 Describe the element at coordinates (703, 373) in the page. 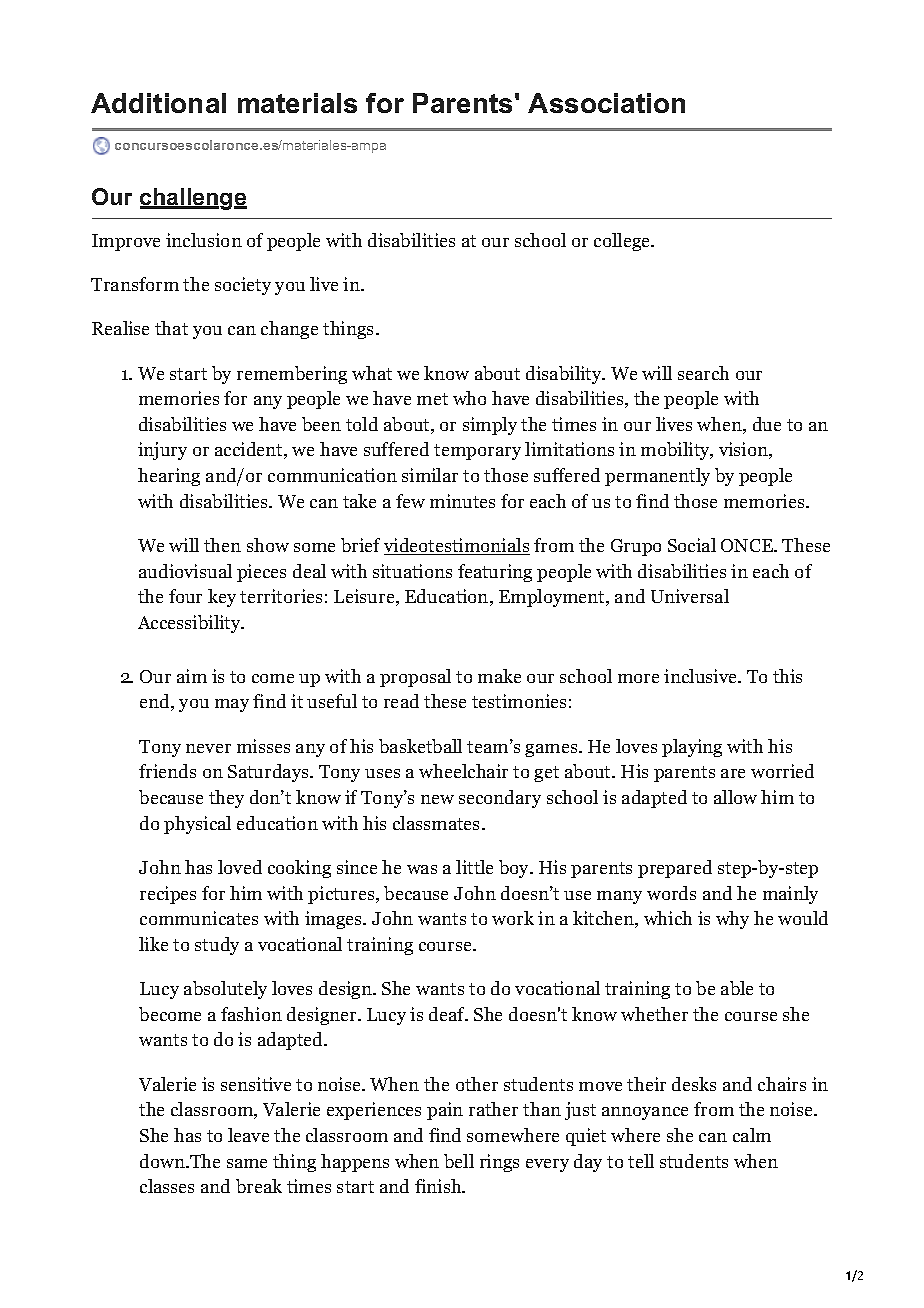

I see `search` at that location.
